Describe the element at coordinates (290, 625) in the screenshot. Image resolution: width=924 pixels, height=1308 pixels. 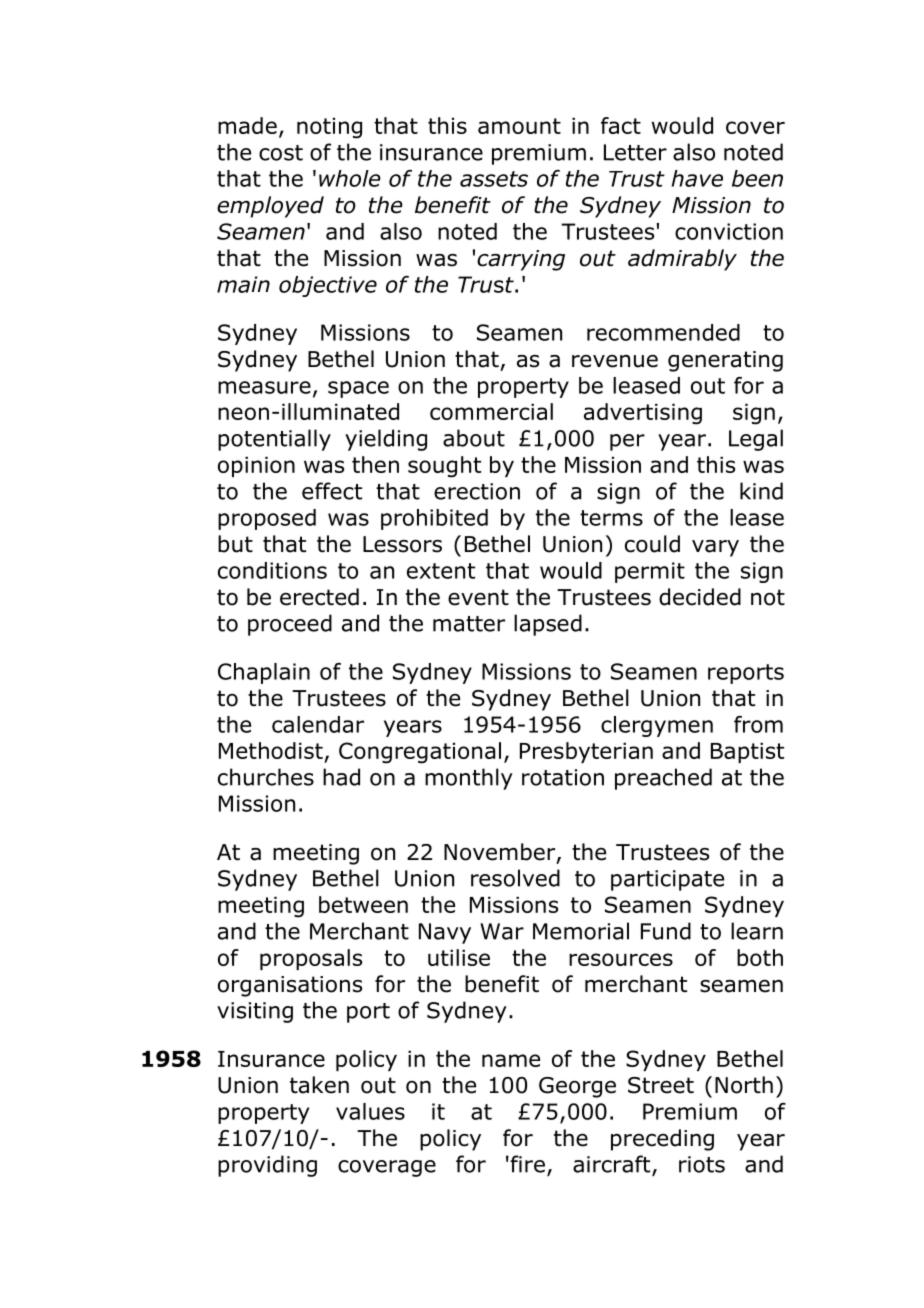
I see `proceed` at that location.
